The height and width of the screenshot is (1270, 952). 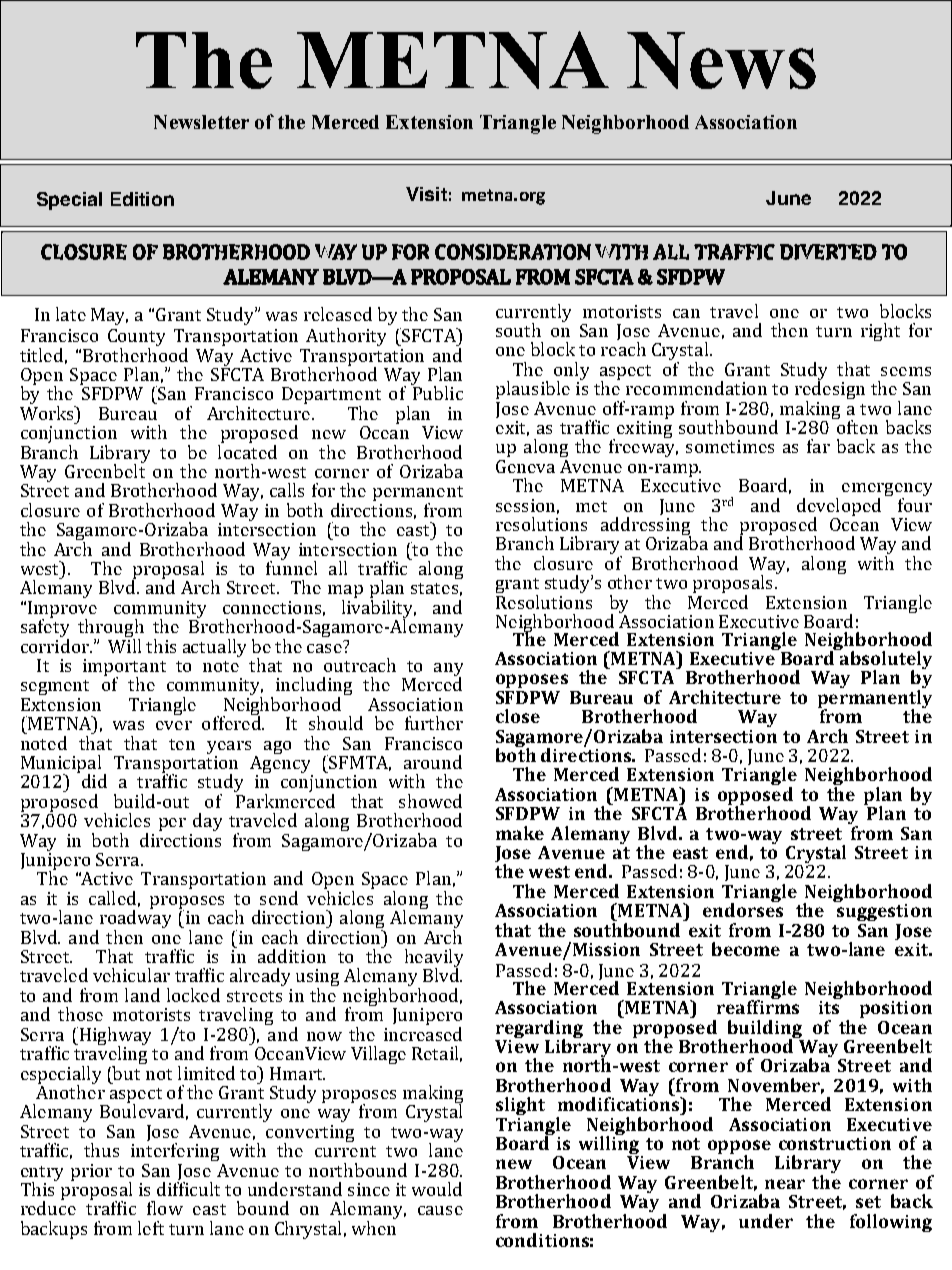 I want to click on Edition, so click(x=142, y=199).
